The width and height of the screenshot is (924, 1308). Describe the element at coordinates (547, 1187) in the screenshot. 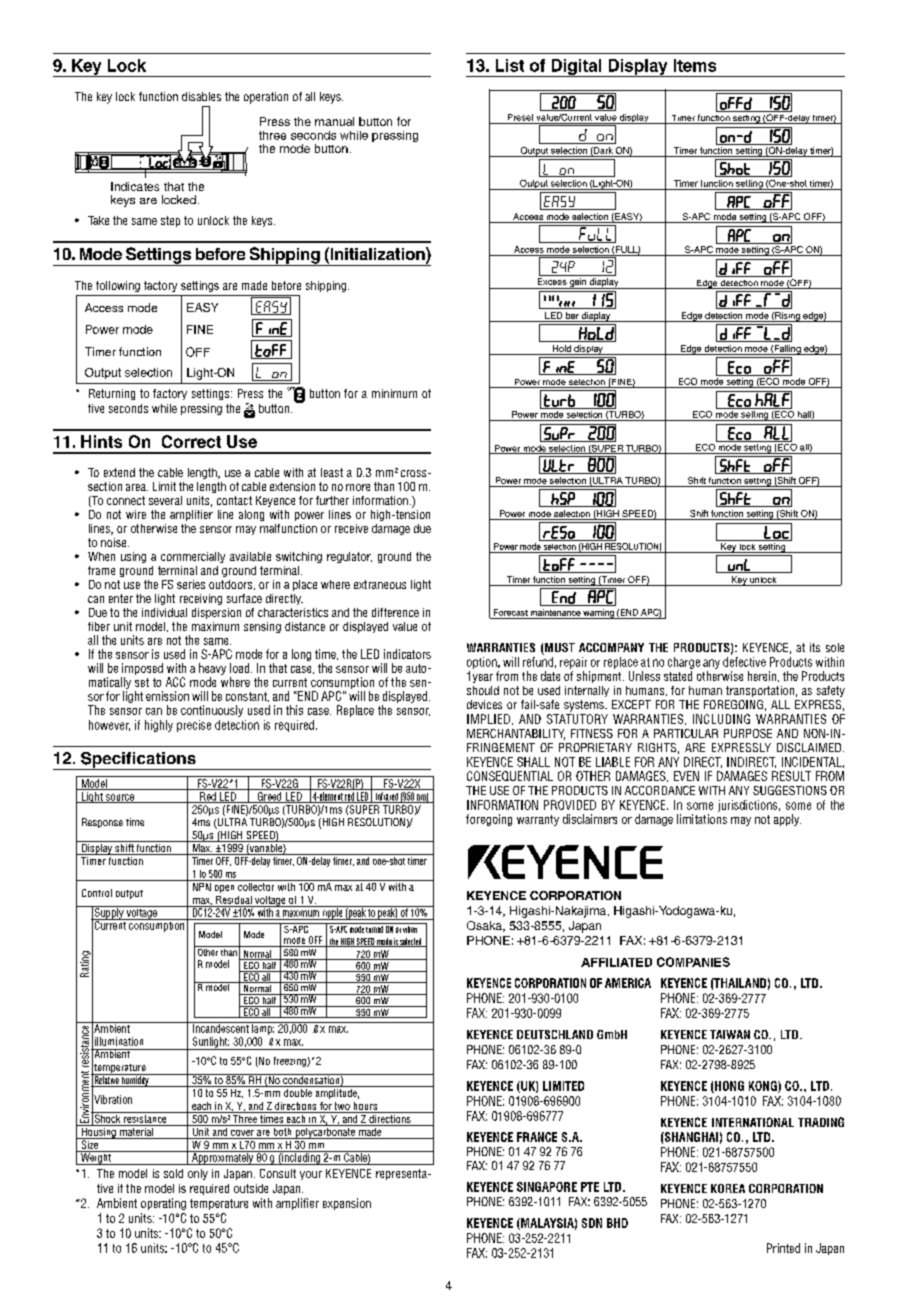

I see `SINGAPORE` at that location.
